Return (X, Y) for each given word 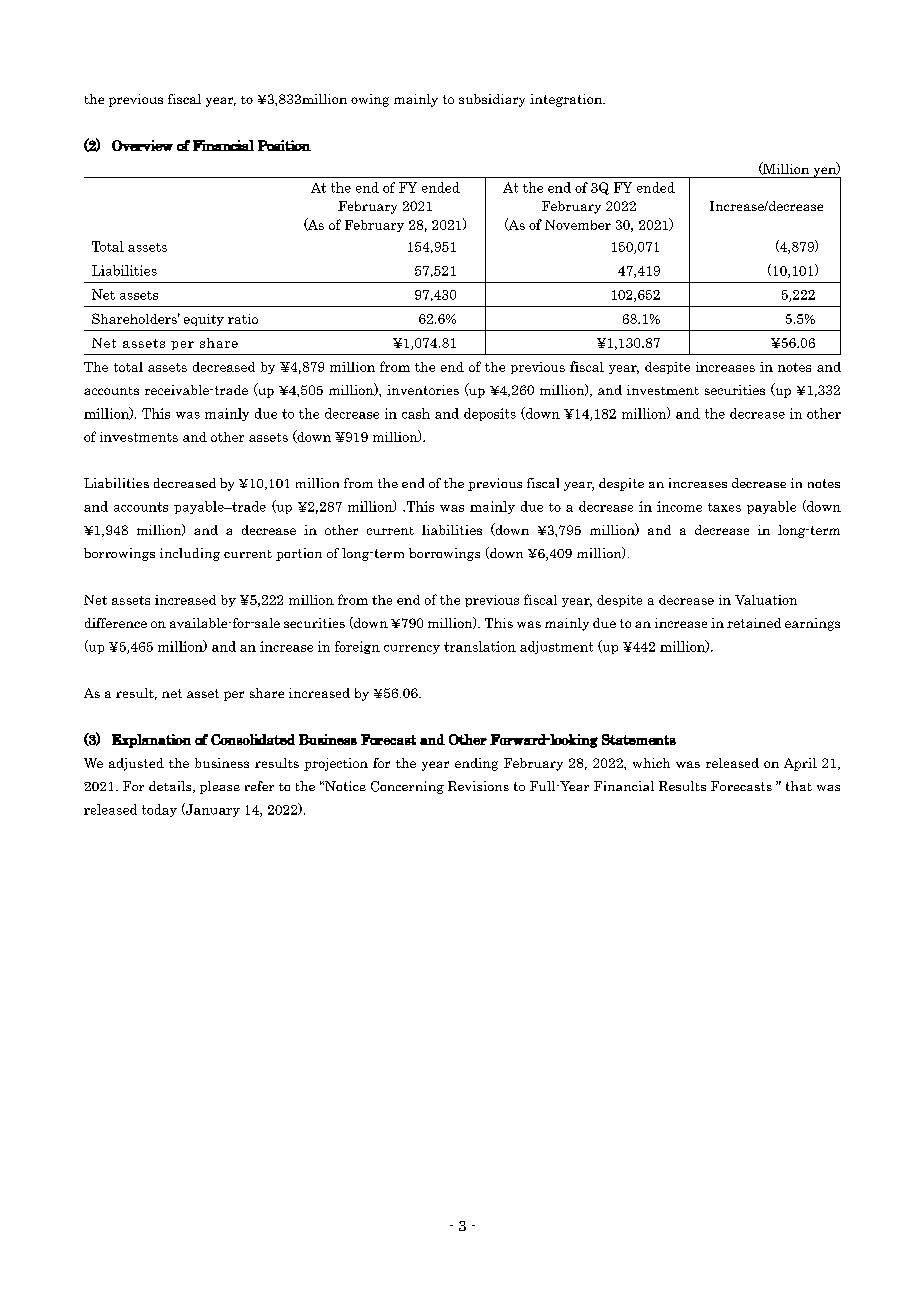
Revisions (478, 786)
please (220, 787)
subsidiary (492, 100)
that (799, 786)
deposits (490, 414)
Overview (142, 145)
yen (824, 172)
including (190, 554)
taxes (724, 507)
